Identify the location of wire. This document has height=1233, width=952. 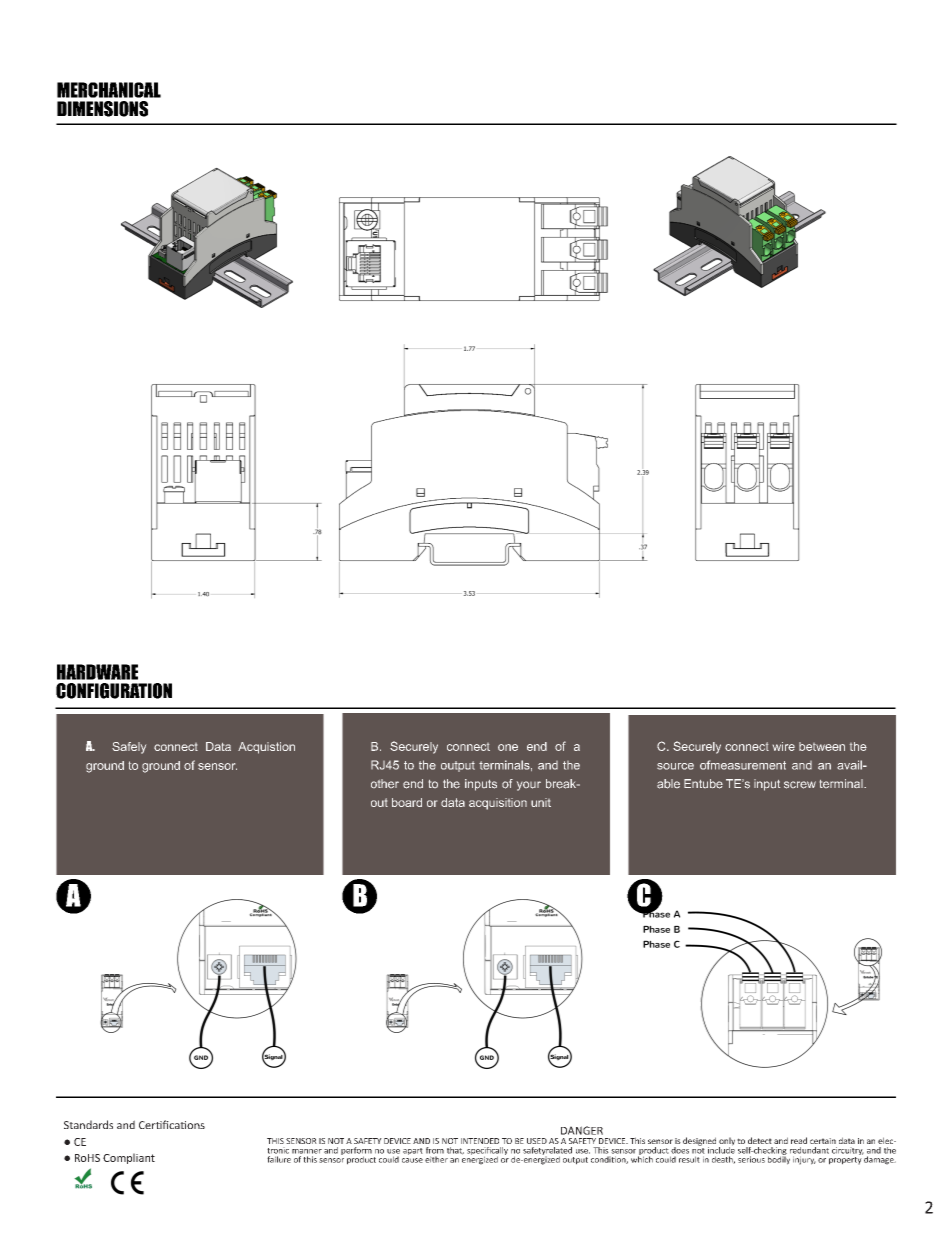
(784, 746).
